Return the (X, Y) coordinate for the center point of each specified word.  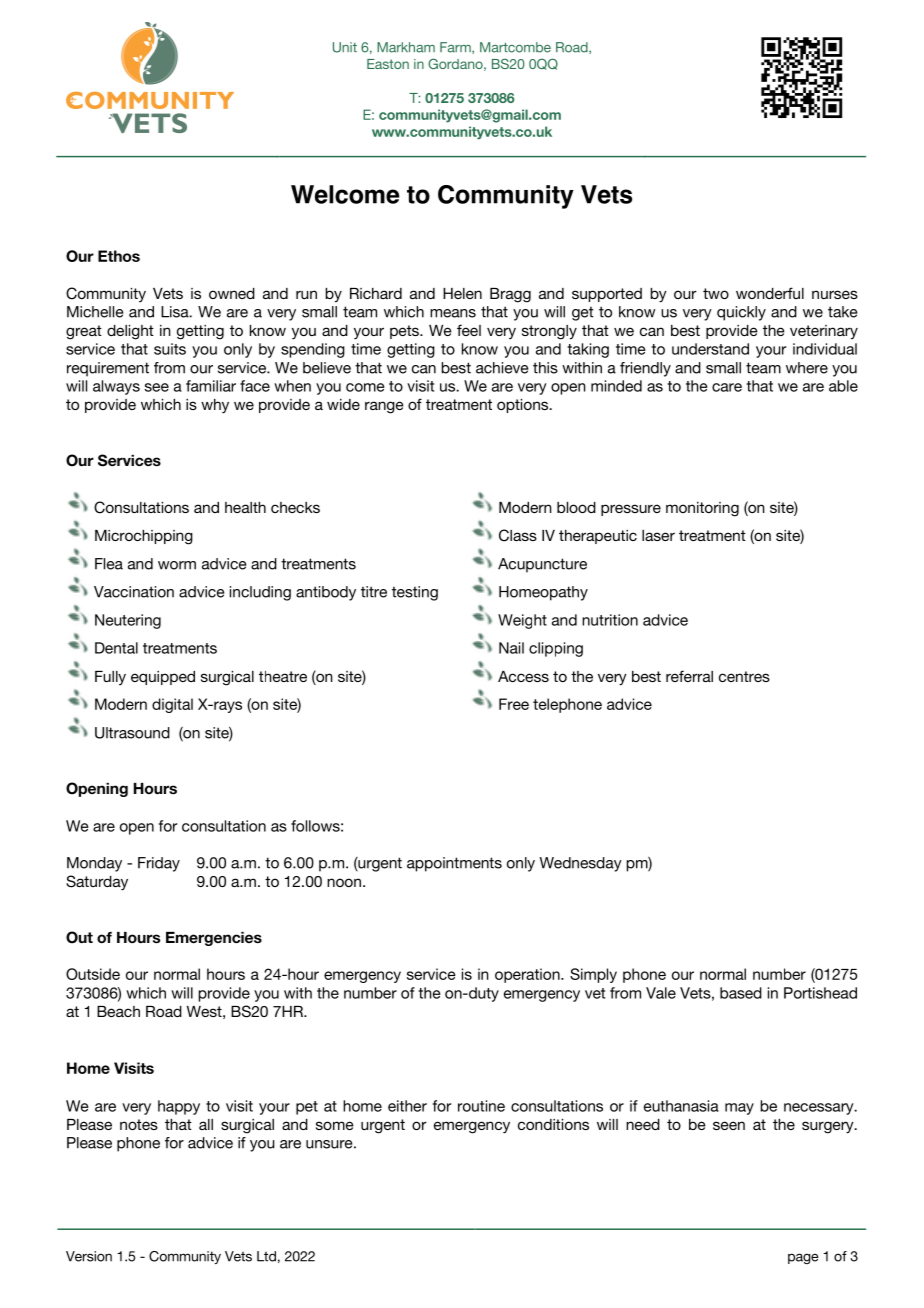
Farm (456, 48)
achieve (502, 368)
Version (89, 1256)
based (741, 993)
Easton (388, 64)
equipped (163, 678)
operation (528, 975)
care (727, 387)
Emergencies (214, 939)
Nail (511, 648)
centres (744, 676)
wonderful (770, 293)
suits (170, 349)
